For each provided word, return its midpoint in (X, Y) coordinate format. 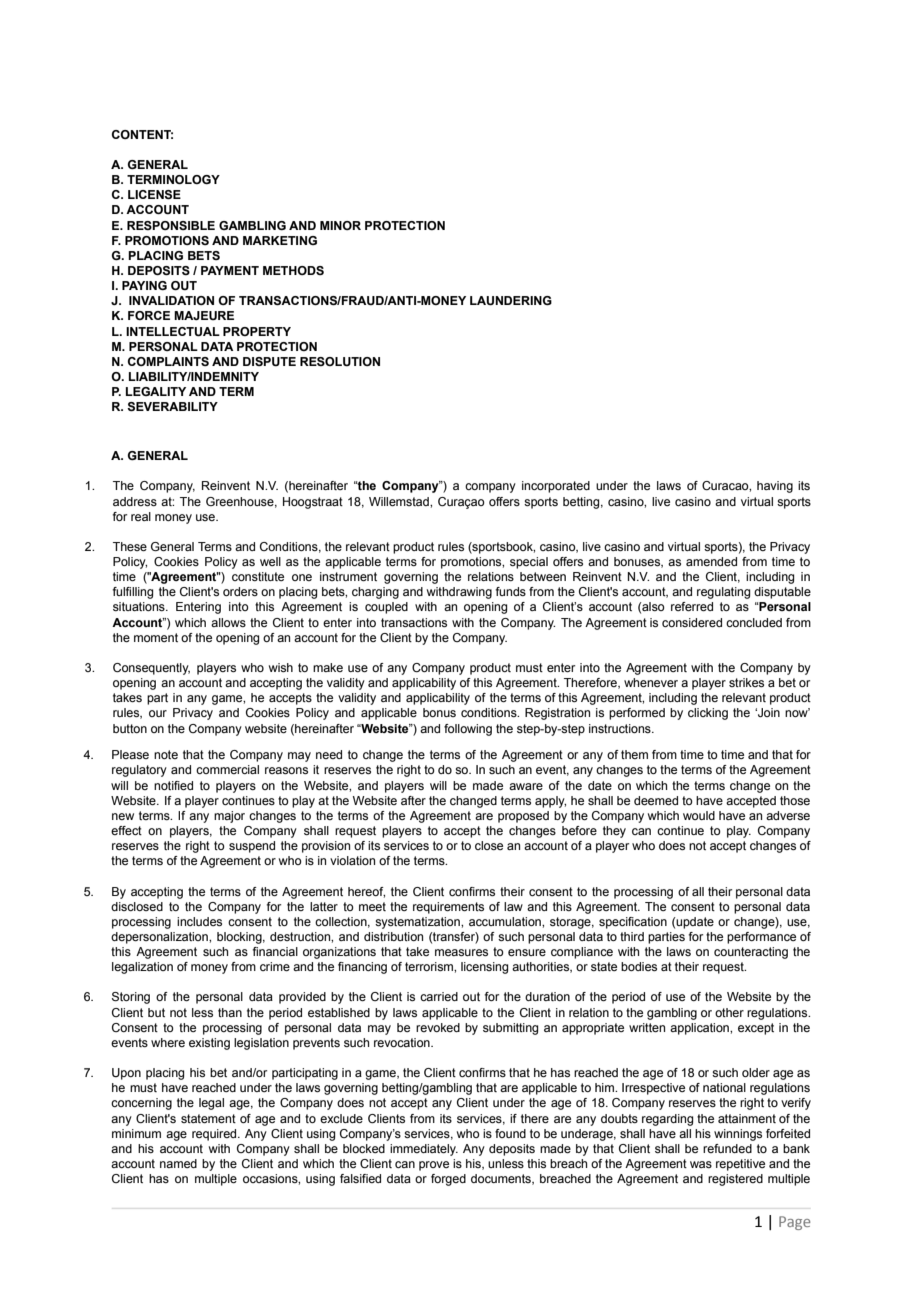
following (468, 730)
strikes (746, 682)
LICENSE (154, 195)
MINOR (340, 225)
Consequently (151, 669)
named (178, 1163)
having (775, 487)
